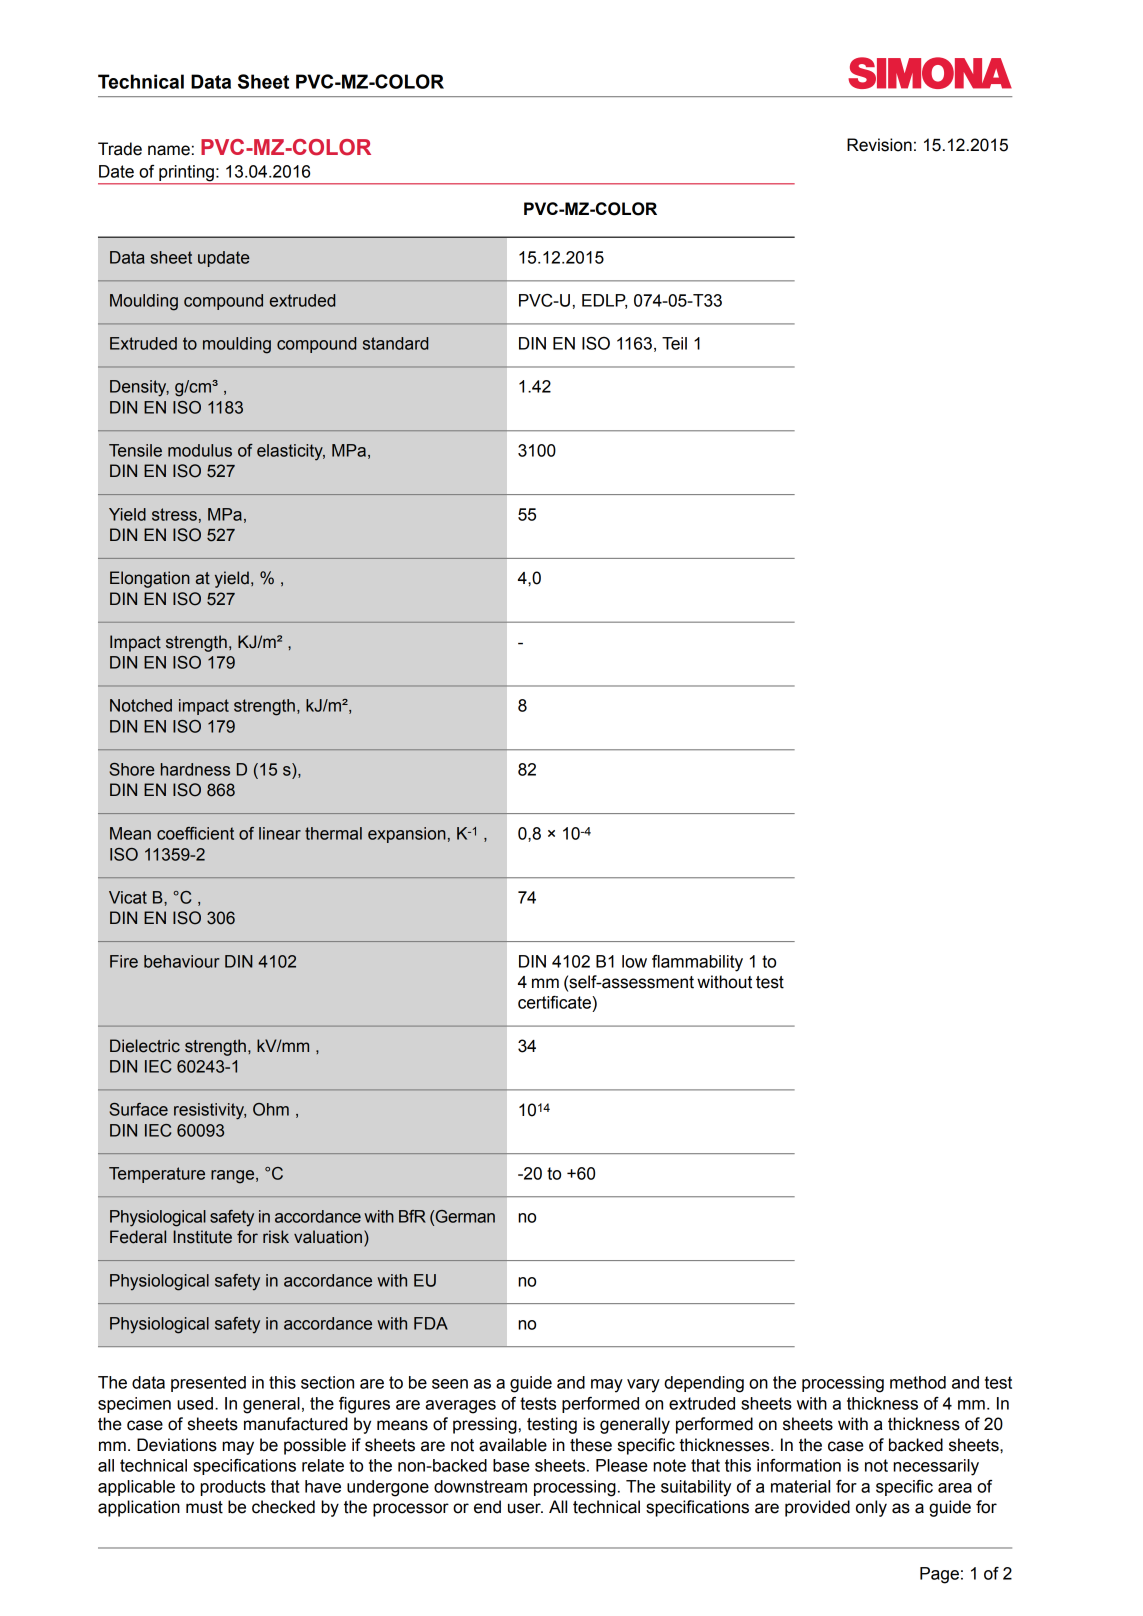 This page has height=1616, width=1143. What do you see at coordinates (879, 145) in the page?
I see `Revision` at bounding box center [879, 145].
